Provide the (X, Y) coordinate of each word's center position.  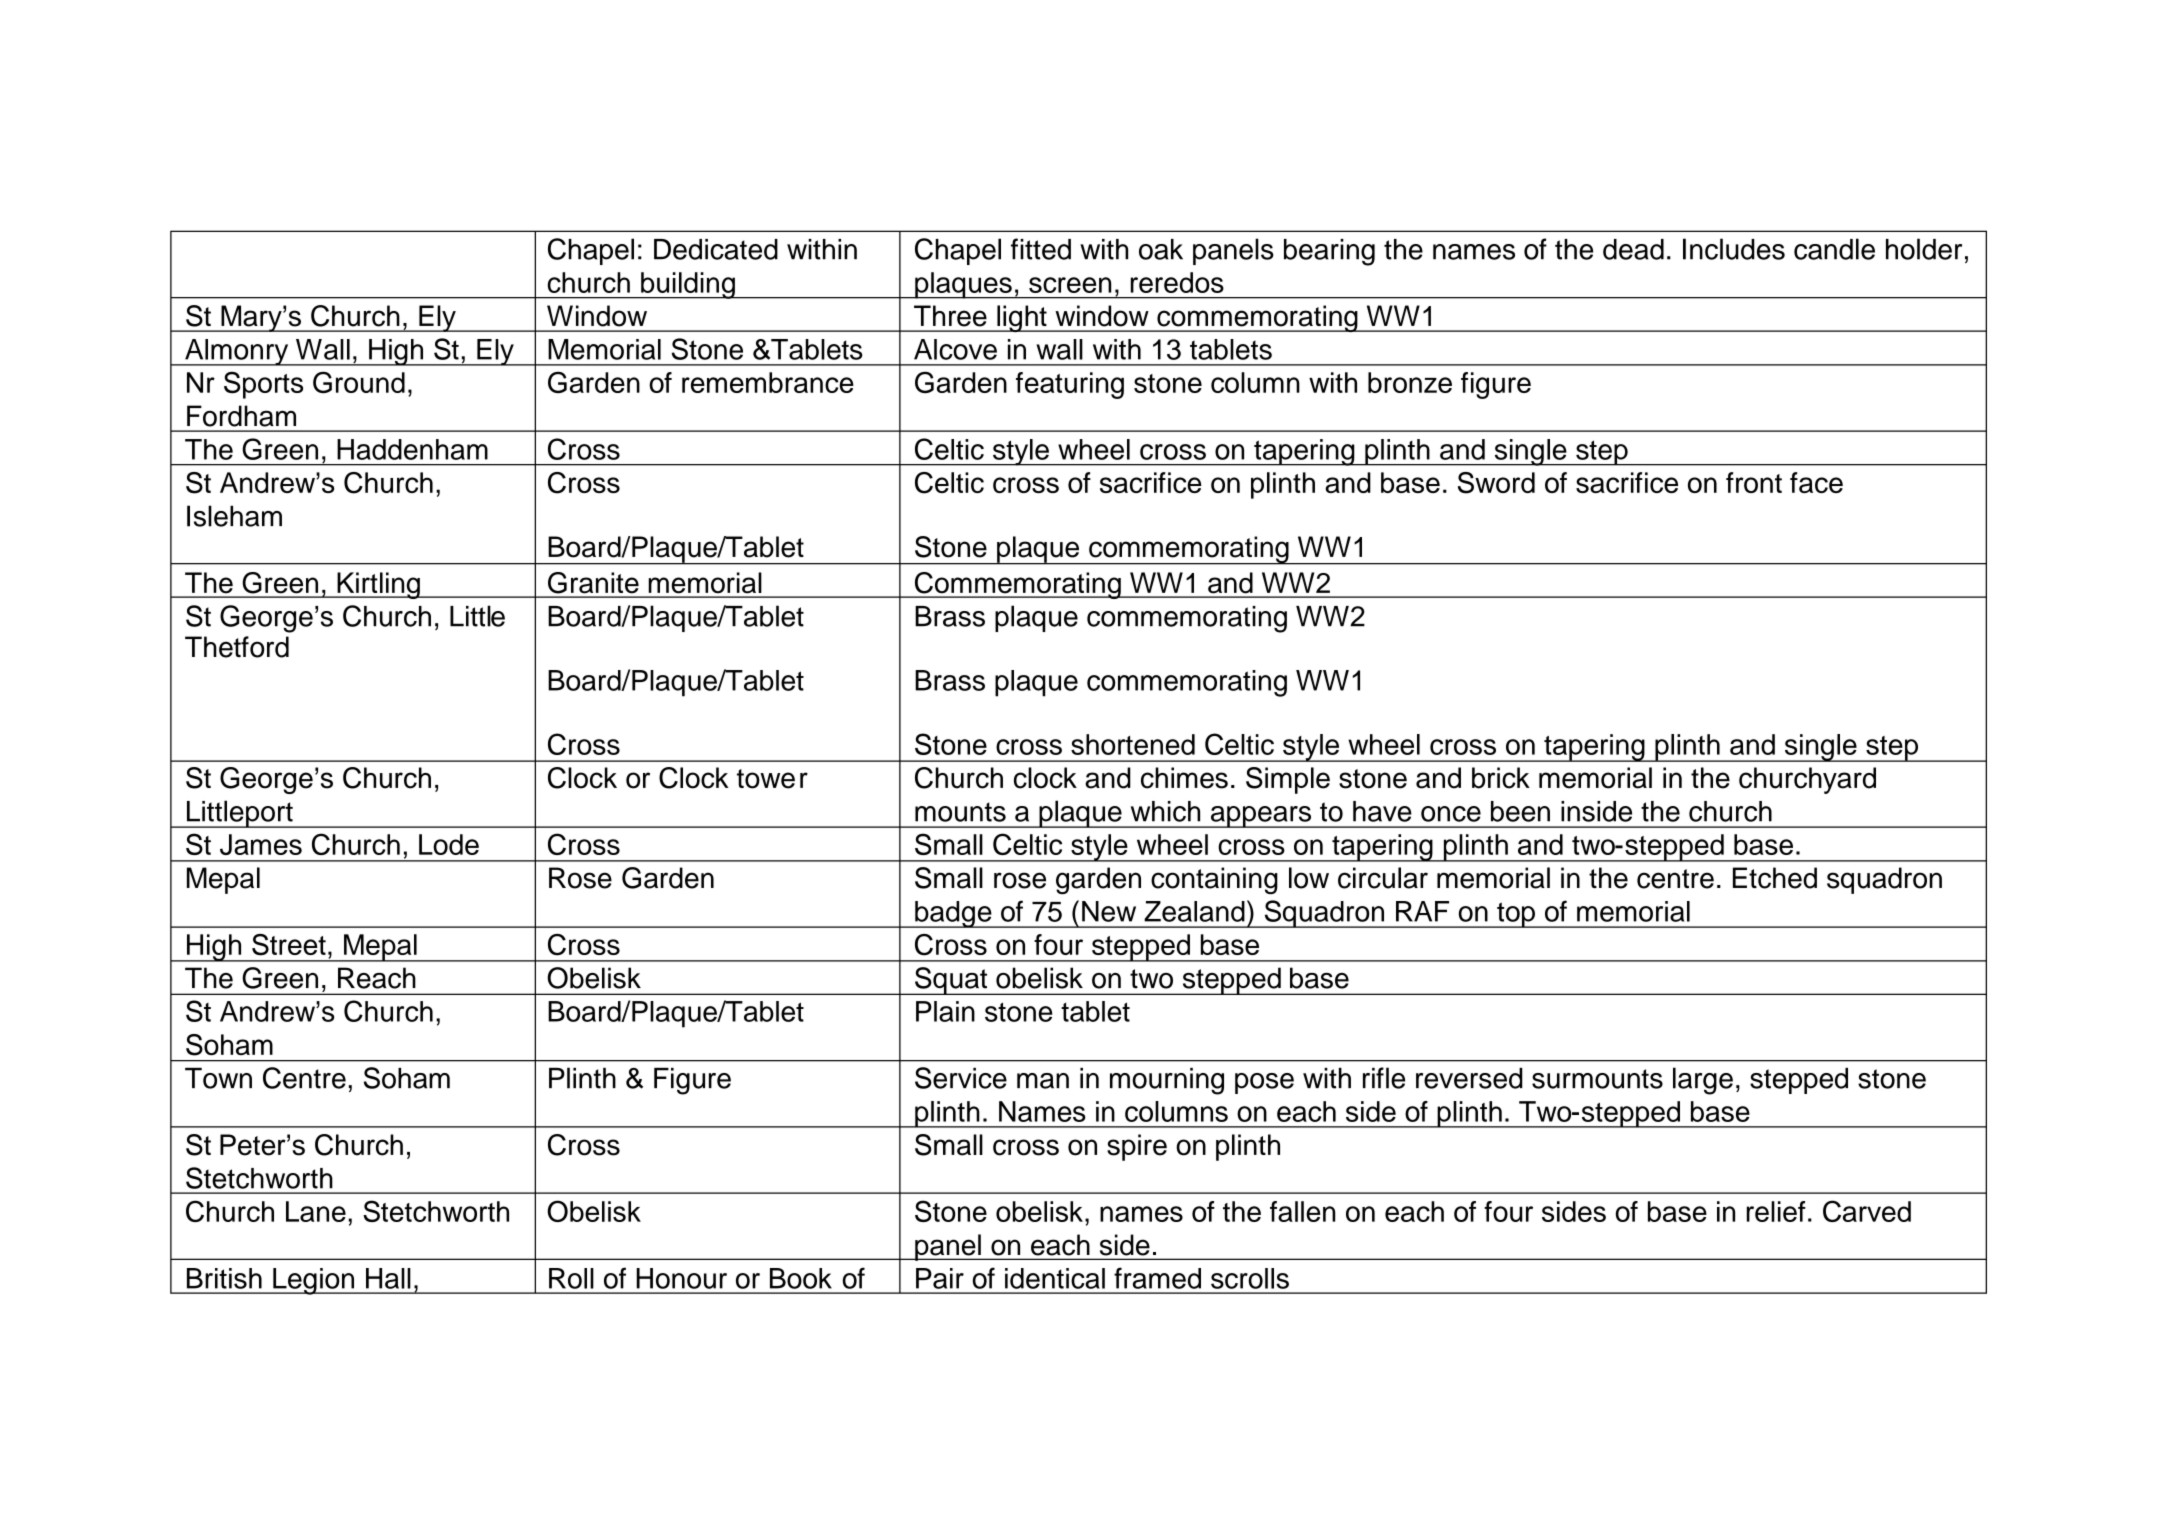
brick (1501, 778)
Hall (388, 1278)
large (1703, 1081)
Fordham (241, 416)
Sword (1496, 483)
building (688, 285)
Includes (1734, 249)
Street (289, 945)
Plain (945, 1011)
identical (1055, 1278)
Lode (449, 844)
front (1754, 482)
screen (1070, 285)
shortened (1133, 744)
